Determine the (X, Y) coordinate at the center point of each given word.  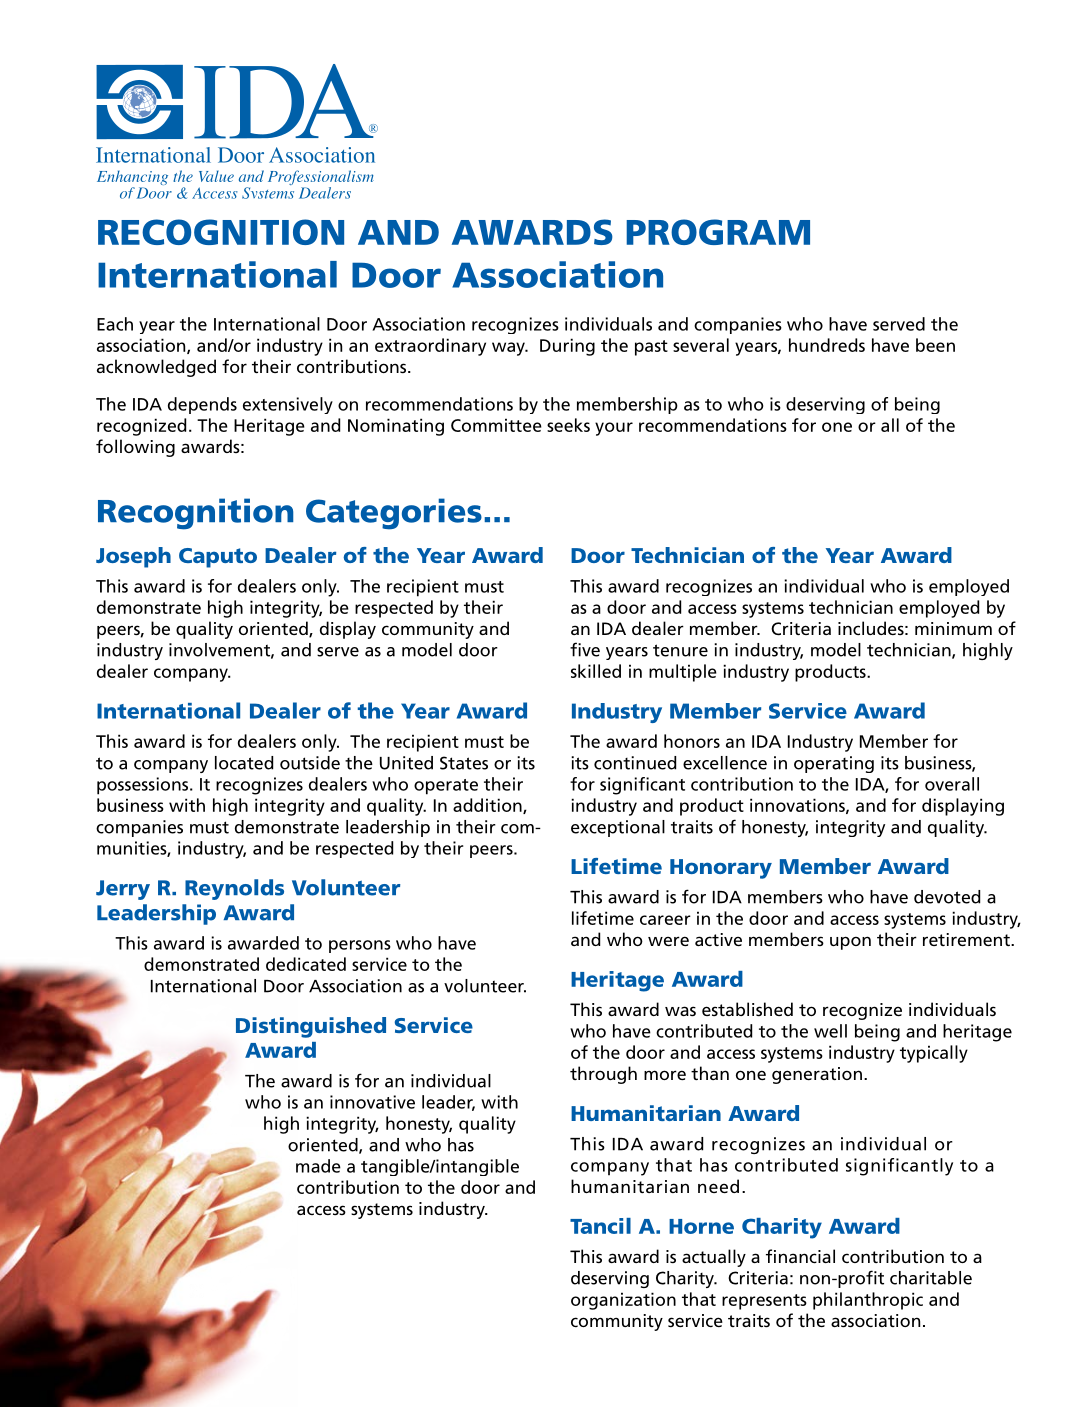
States (464, 763)
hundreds (827, 345)
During (567, 347)
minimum (953, 628)
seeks (568, 425)
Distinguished (311, 1027)
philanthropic (868, 1301)
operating (834, 764)
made (318, 1166)
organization (623, 1301)
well (830, 1031)
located (244, 763)
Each (115, 324)
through (603, 1075)
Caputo (218, 558)
